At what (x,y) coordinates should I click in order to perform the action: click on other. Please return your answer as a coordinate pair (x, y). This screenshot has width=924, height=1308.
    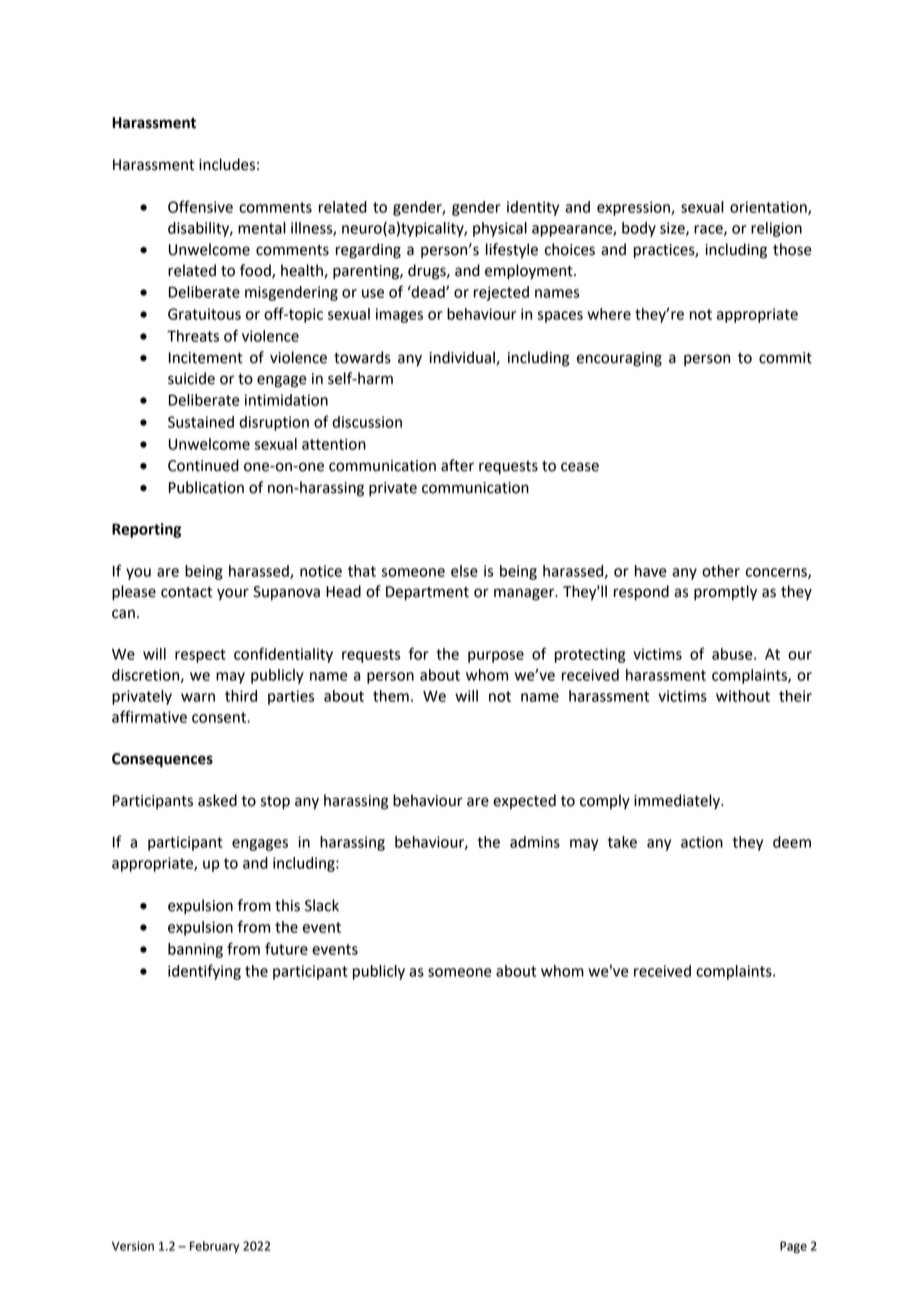
    Looking at the image, I should click on (721, 571).
